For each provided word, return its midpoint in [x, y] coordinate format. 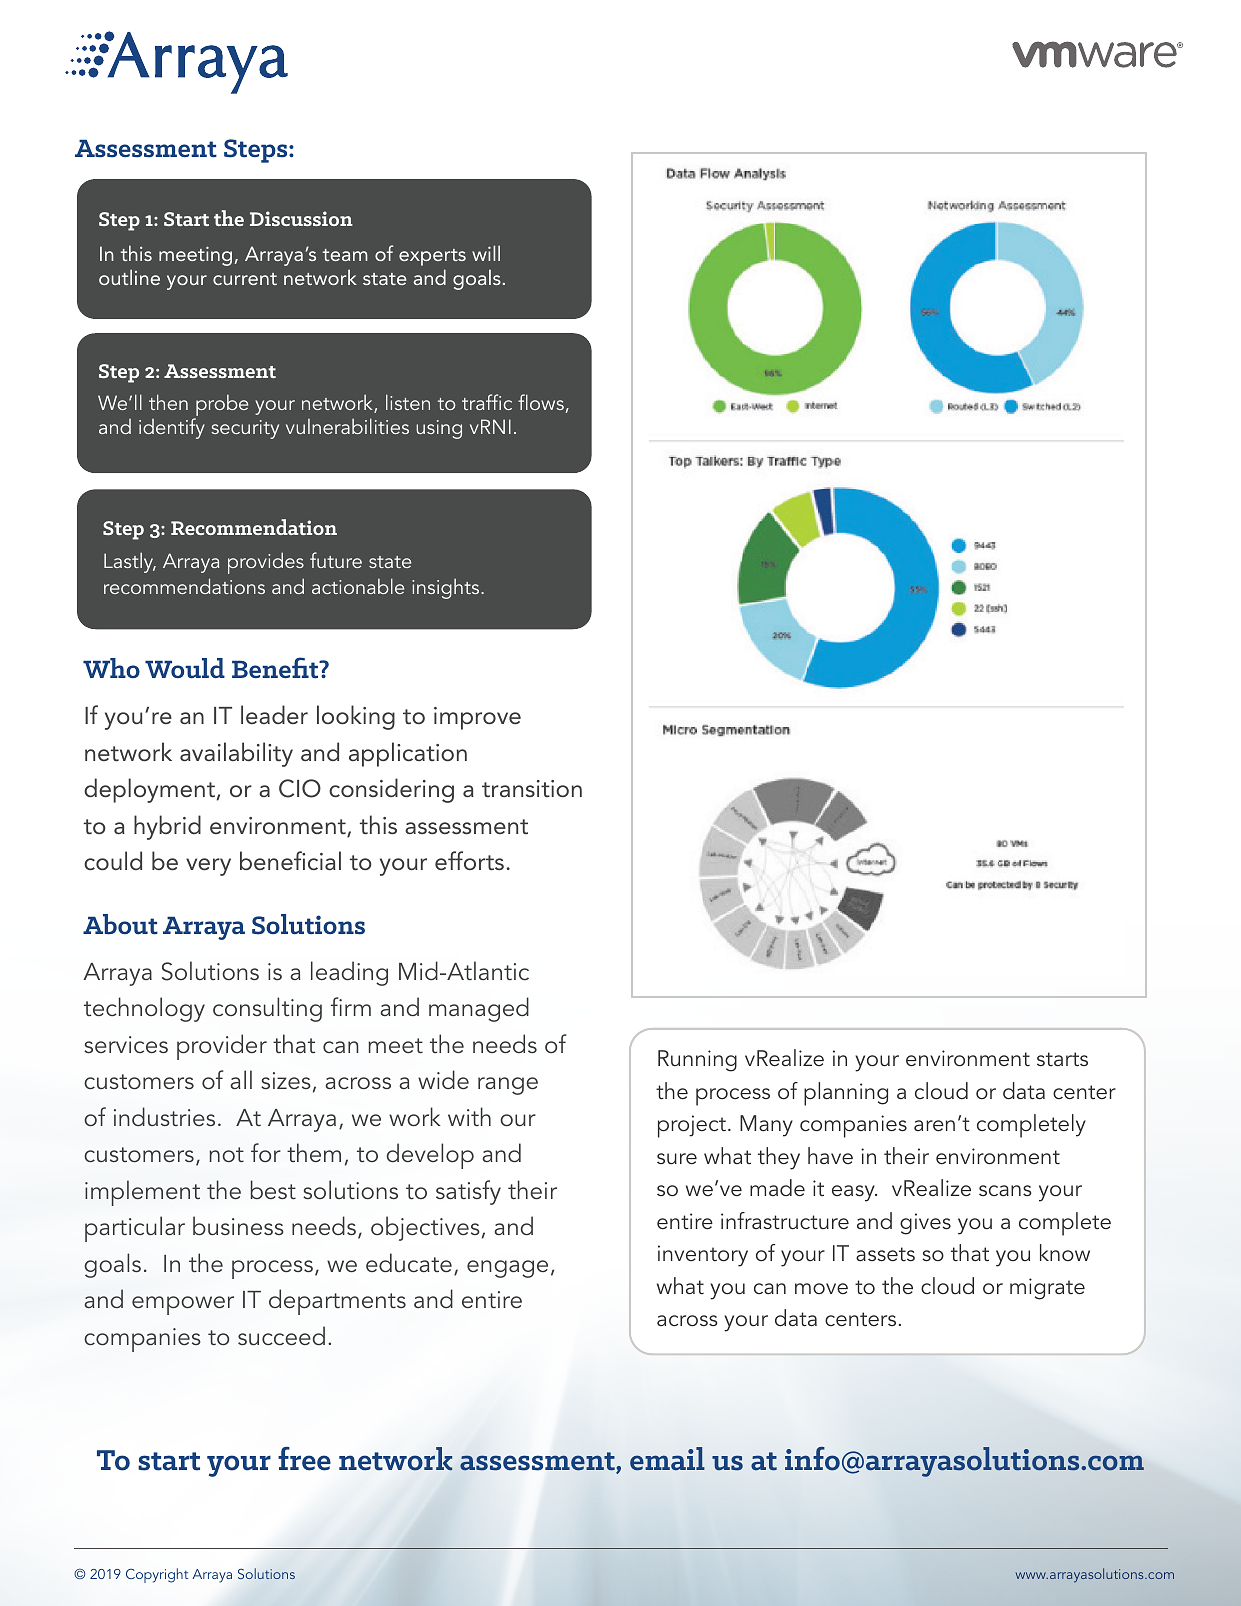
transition [532, 789]
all [241, 1079]
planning [846, 1094]
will [486, 253]
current [245, 279]
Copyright [157, 1575]
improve [477, 718]
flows [541, 402]
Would [185, 668]
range [508, 1086]
